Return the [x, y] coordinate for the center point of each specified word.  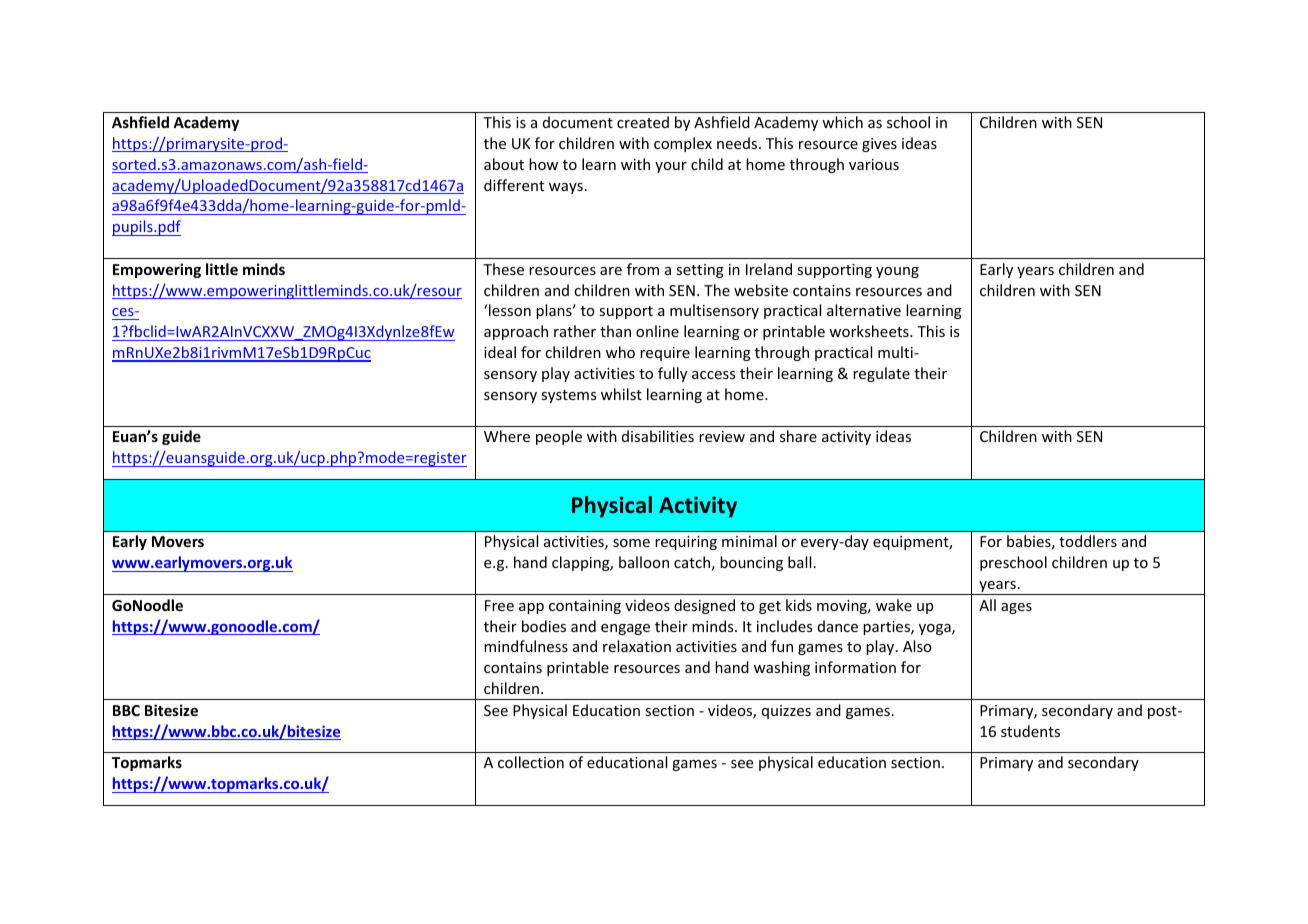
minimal [749, 541]
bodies [544, 626]
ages [1016, 608]
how [543, 164]
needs [738, 143]
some [631, 543]
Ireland [769, 269]
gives [879, 145]
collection [531, 762]
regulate [881, 374]
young [897, 272]
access [713, 375]
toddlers [1088, 541]
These [503, 269]
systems [568, 396]
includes [784, 626]
